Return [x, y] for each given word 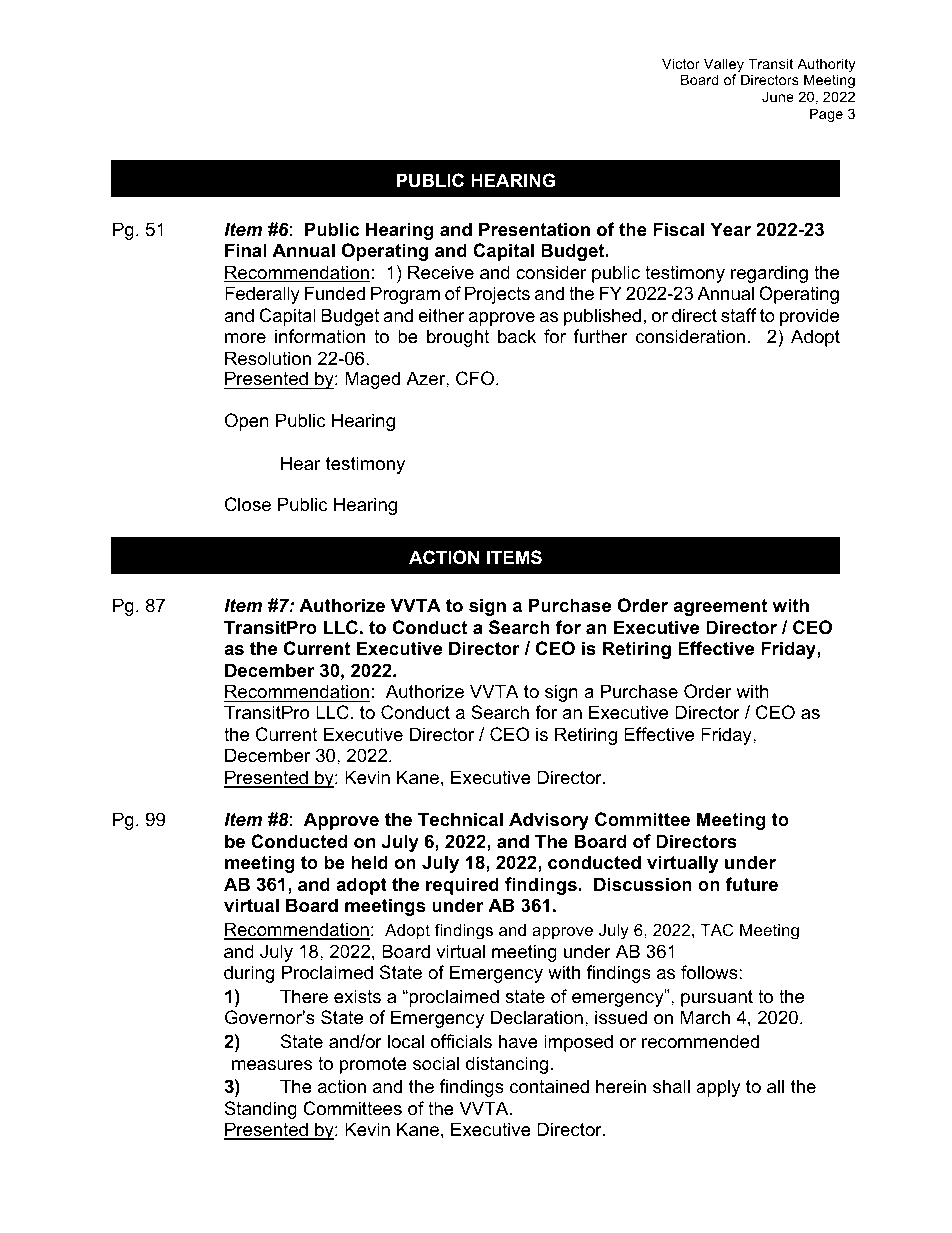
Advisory [549, 821]
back [517, 336]
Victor [681, 63]
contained [549, 1086]
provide [809, 317]
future [752, 884]
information [320, 336]
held [370, 862]
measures [272, 1065]
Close [248, 504]
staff [739, 315]
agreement [720, 607]
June [778, 96]
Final [245, 250]
